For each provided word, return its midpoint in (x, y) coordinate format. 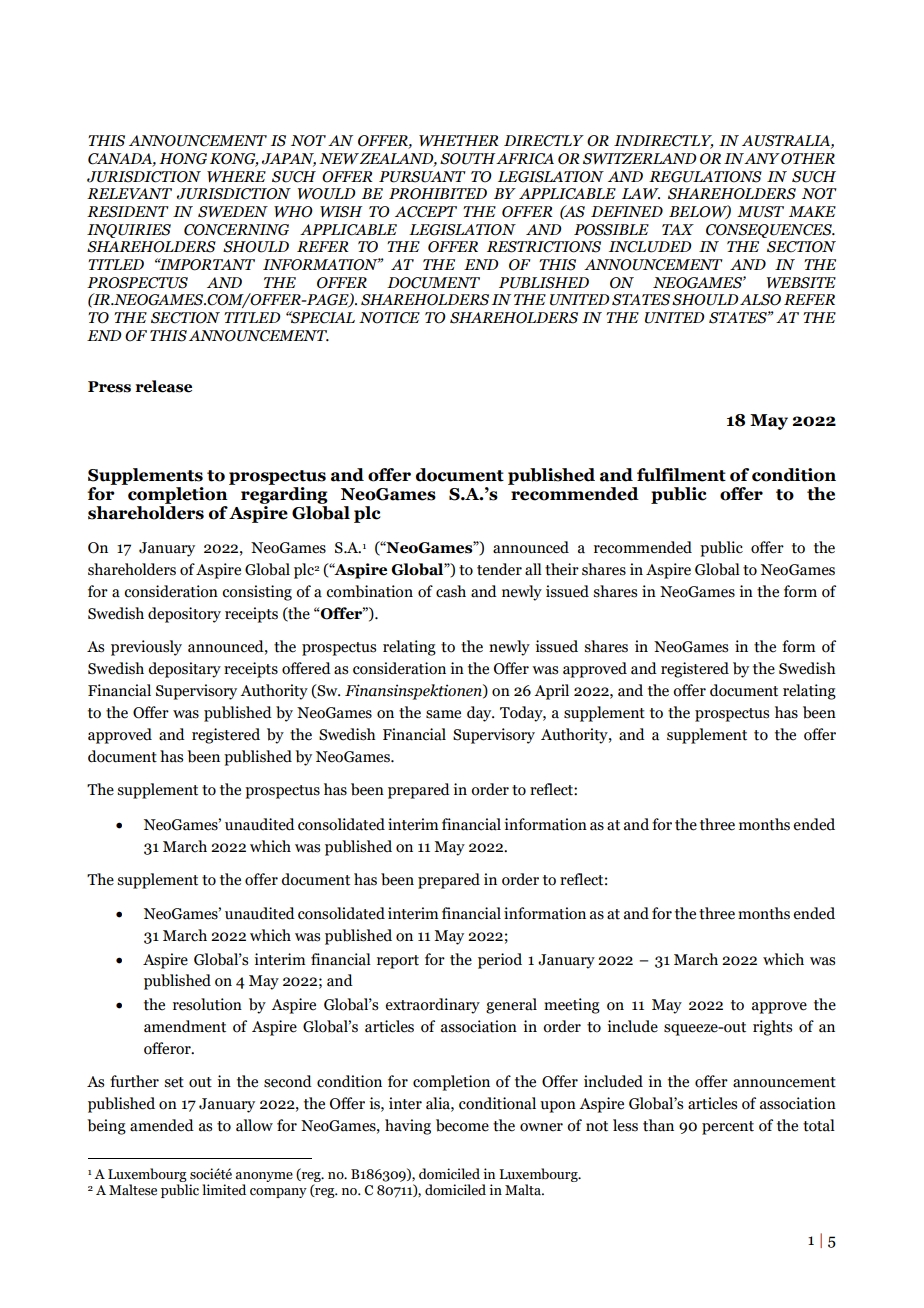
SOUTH (468, 159)
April (551, 692)
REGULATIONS (705, 177)
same (443, 714)
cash (451, 591)
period (500, 961)
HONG (183, 159)
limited (224, 1190)
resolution (207, 1004)
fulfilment (681, 475)
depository (184, 615)
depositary (184, 670)
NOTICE (389, 318)
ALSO (760, 300)
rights (772, 1028)
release (163, 386)
